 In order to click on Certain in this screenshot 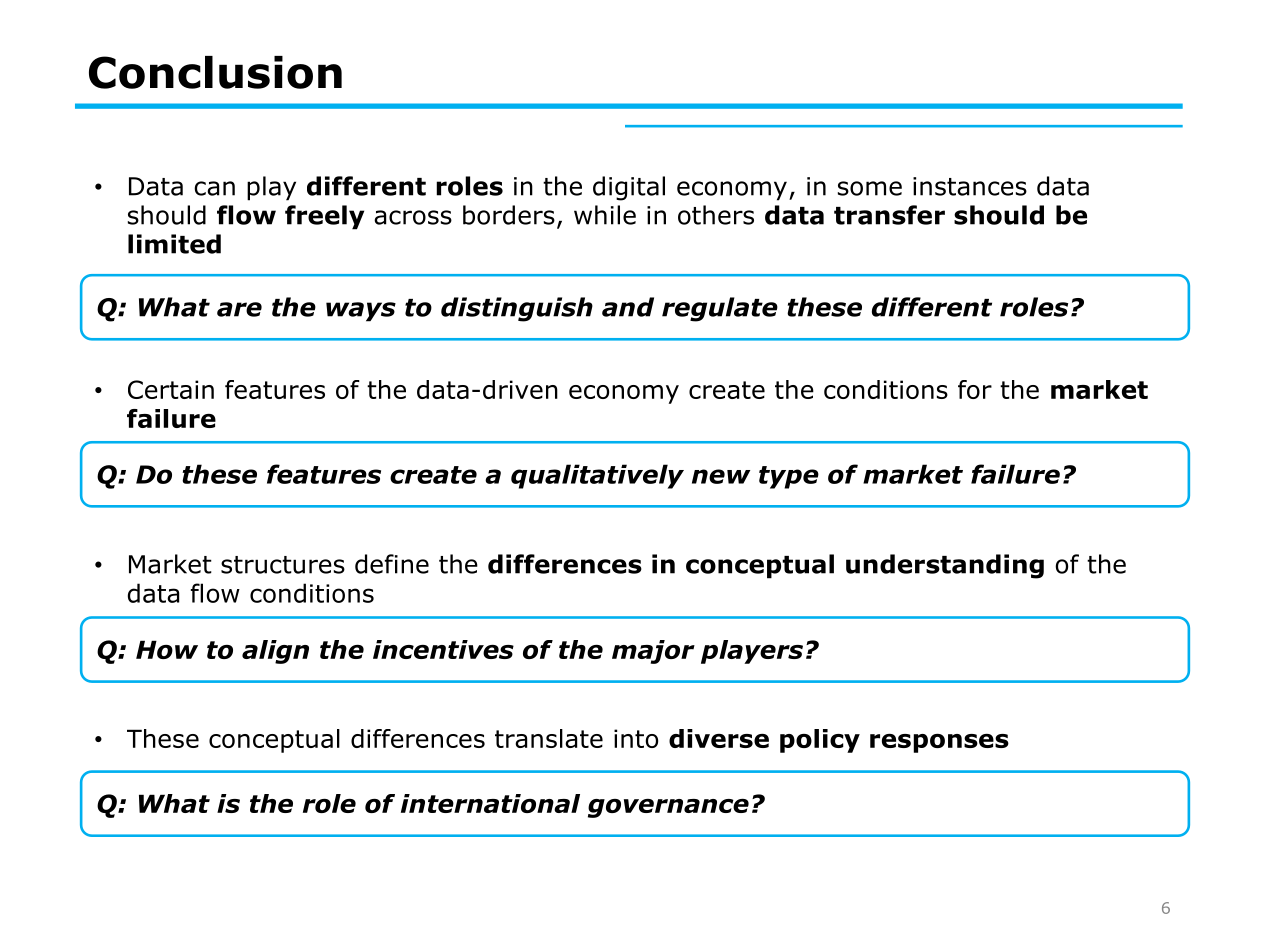, I will do `click(171, 389)`.
